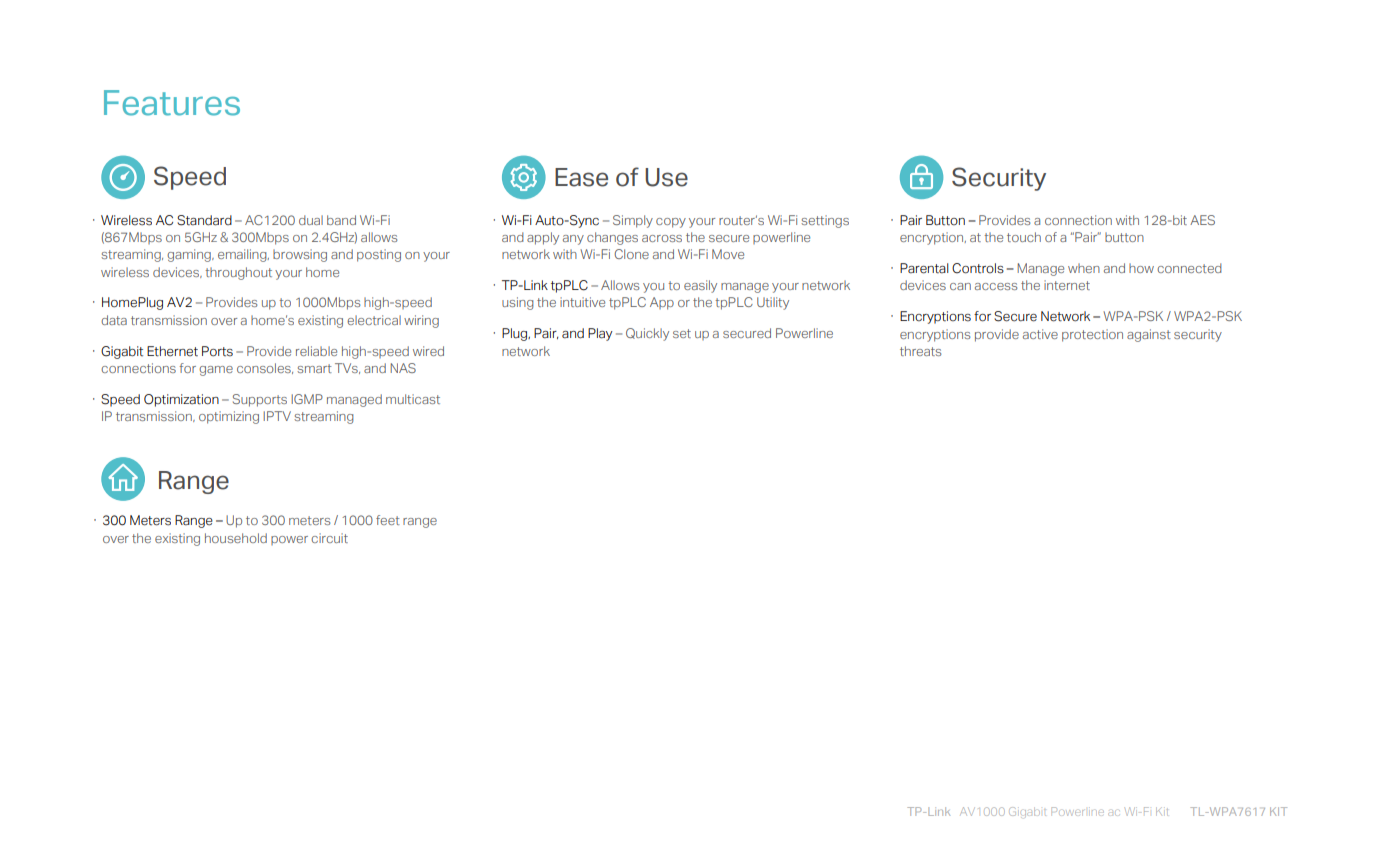  I want to click on household, so click(236, 538).
